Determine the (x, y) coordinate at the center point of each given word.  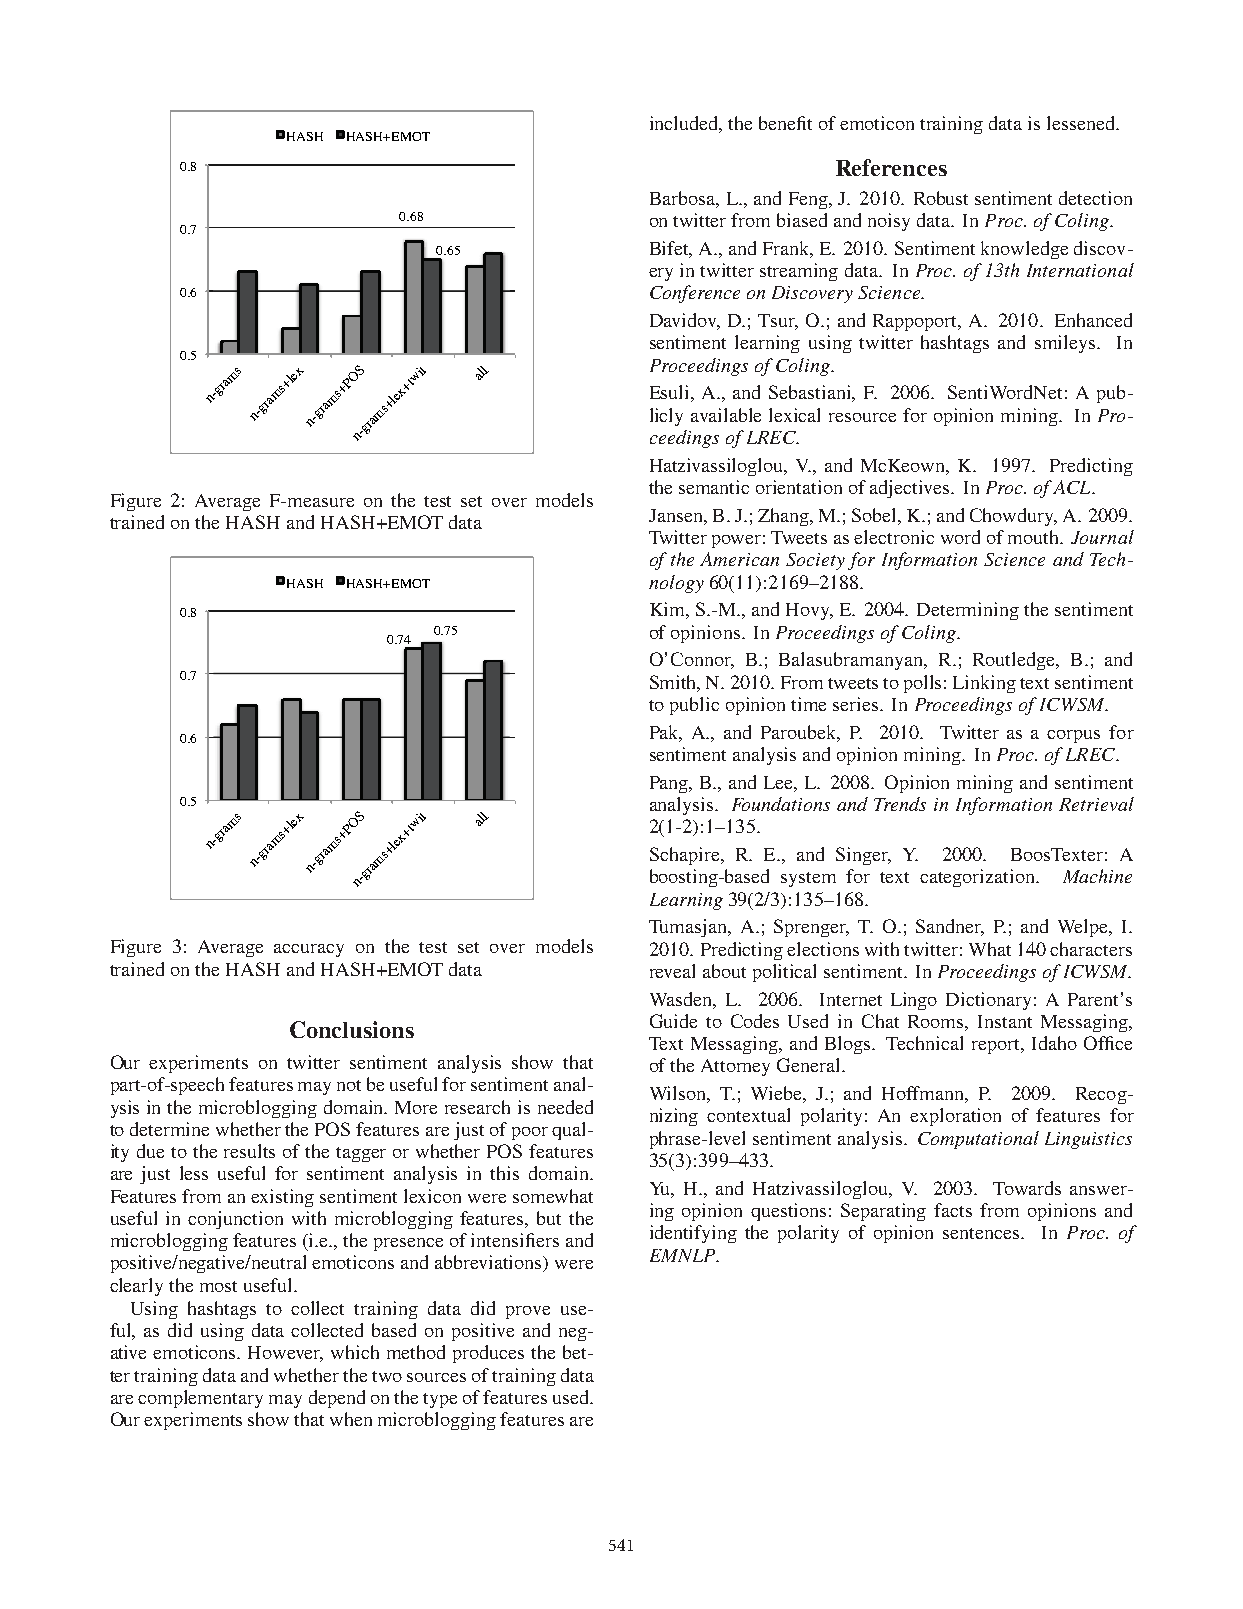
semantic (714, 487)
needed (565, 1107)
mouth (1034, 537)
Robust (941, 198)
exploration (955, 1117)
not (349, 1085)
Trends (900, 804)
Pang (670, 784)
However (285, 1354)
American (739, 559)
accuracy (309, 950)
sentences (982, 1233)
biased (802, 220)
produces (488, 1354)
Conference (695, 294)
